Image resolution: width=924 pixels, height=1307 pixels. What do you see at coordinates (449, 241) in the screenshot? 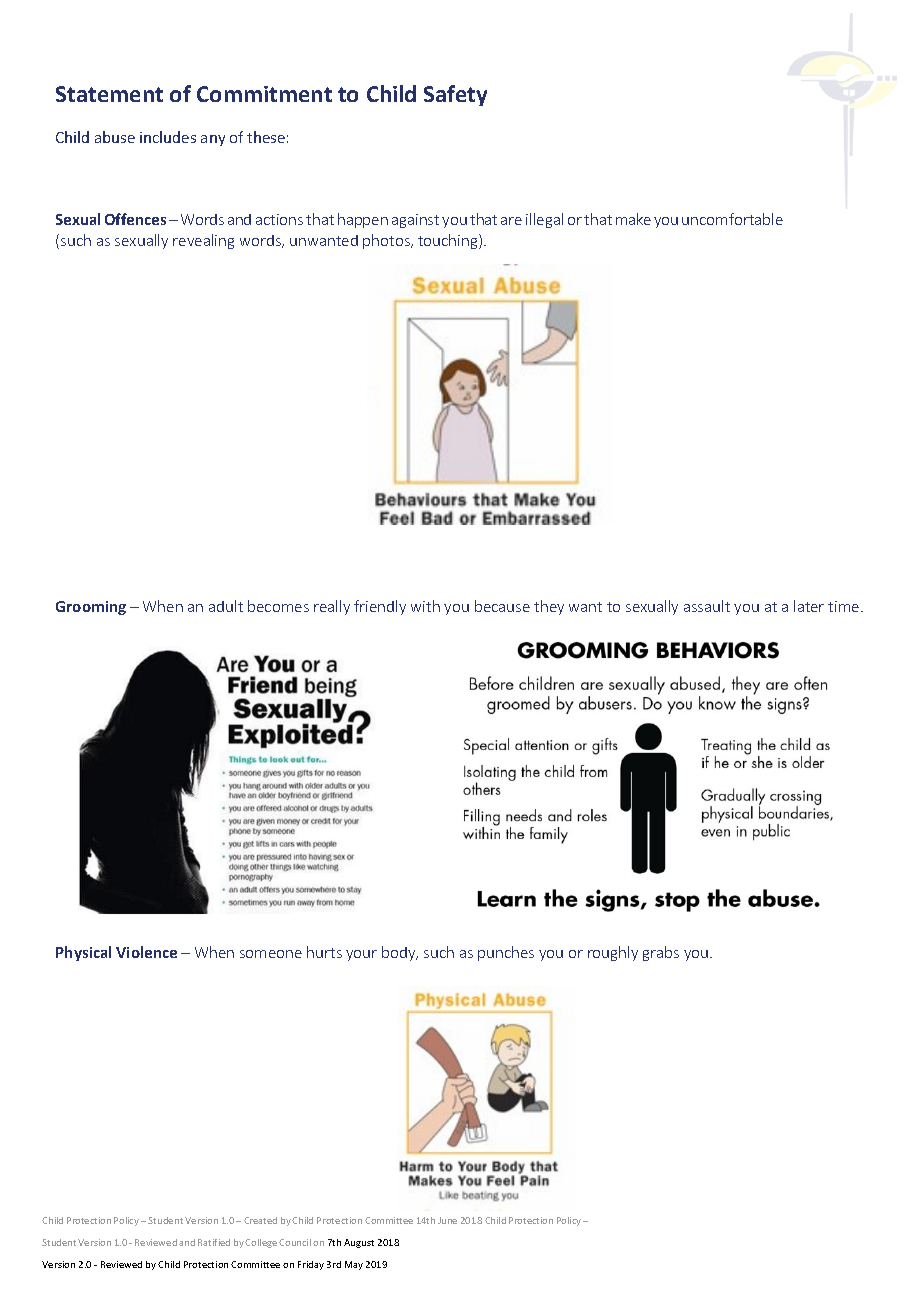
I see `touching` at bounding box center [449, 241].
